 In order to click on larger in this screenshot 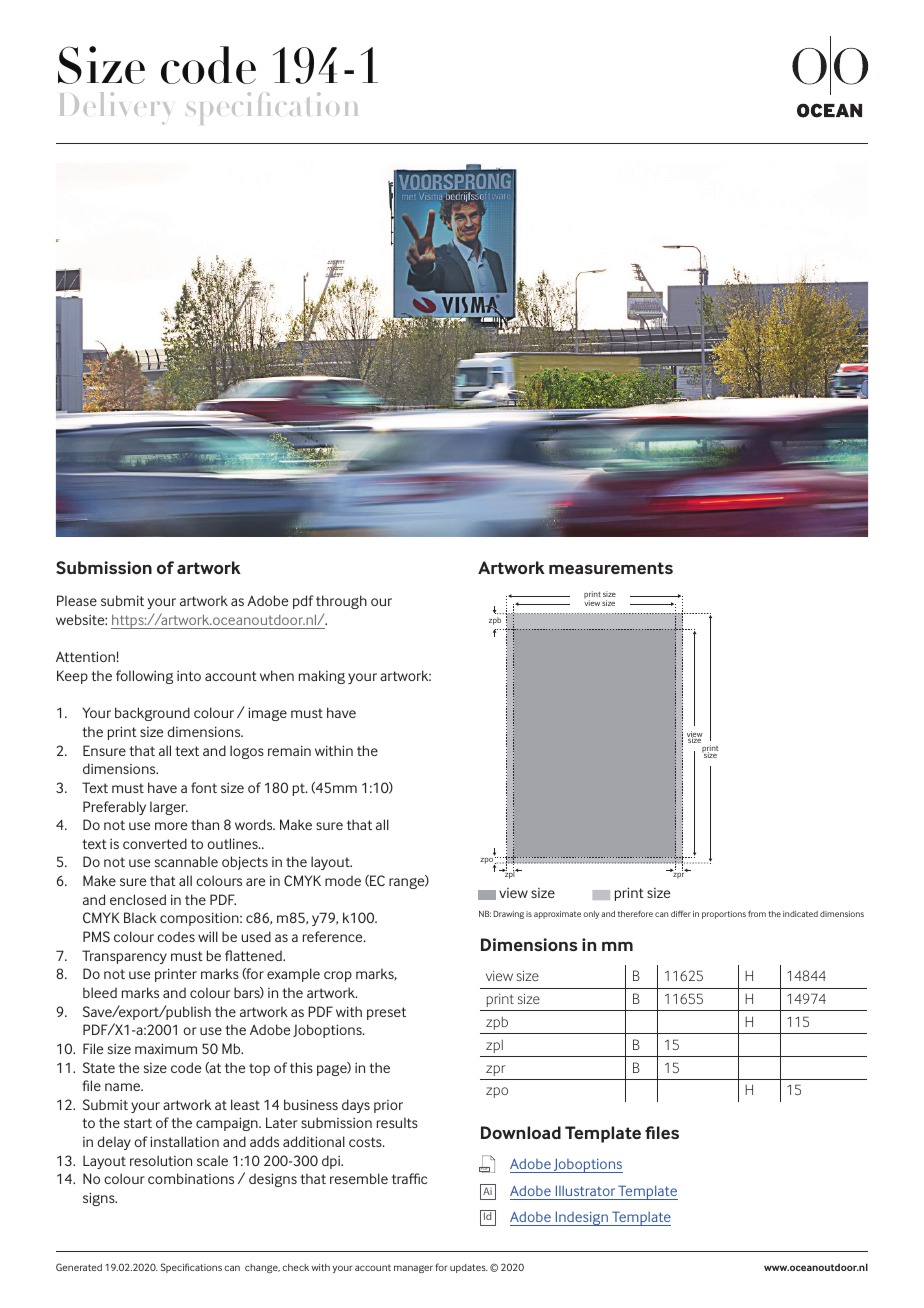, I will do `click(169, 808)`.
